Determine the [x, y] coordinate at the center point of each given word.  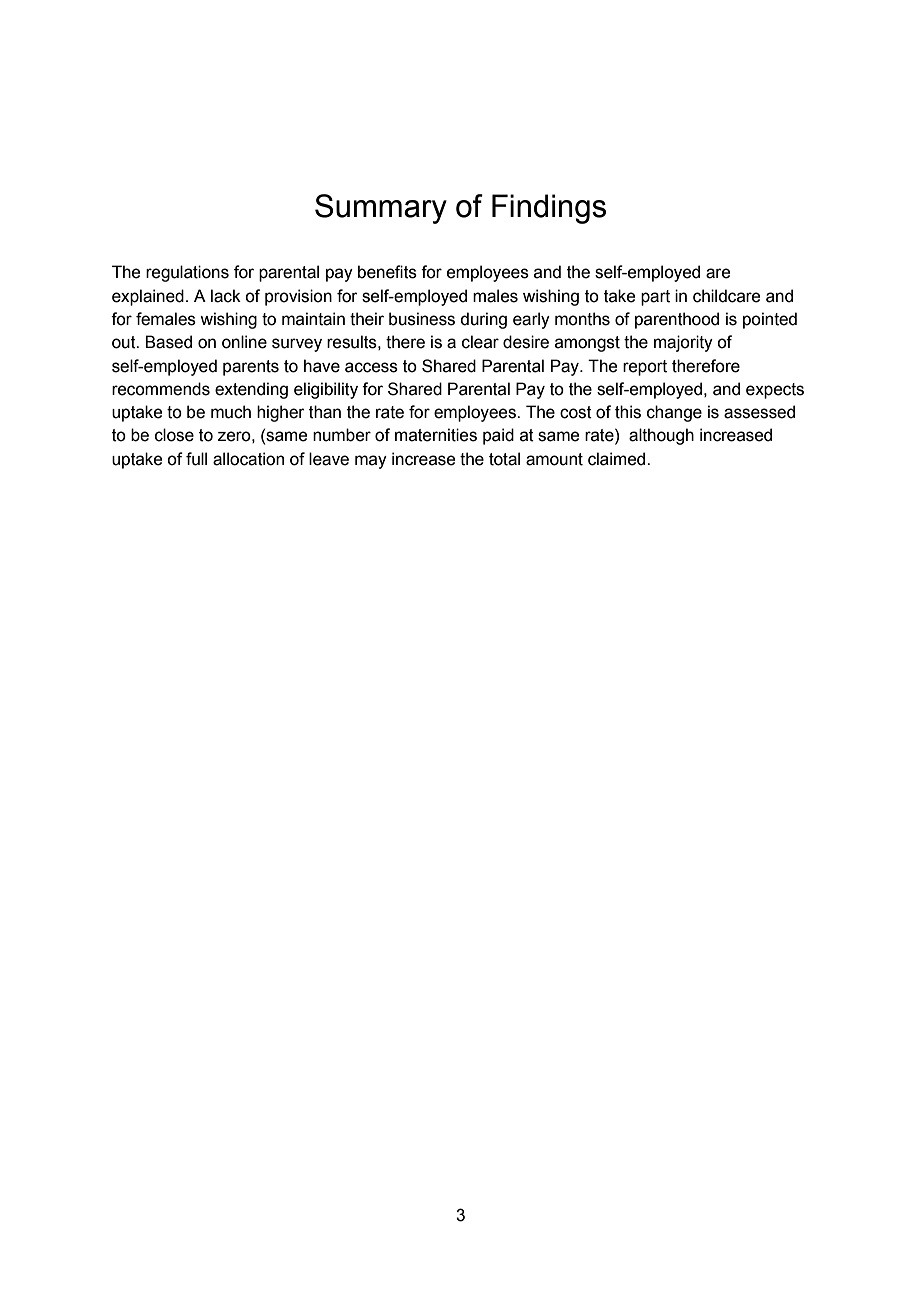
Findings [549, 209]
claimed [618, 459]
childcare [726, 296]
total [504, 459]
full [196, 459]
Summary [381, 209]
